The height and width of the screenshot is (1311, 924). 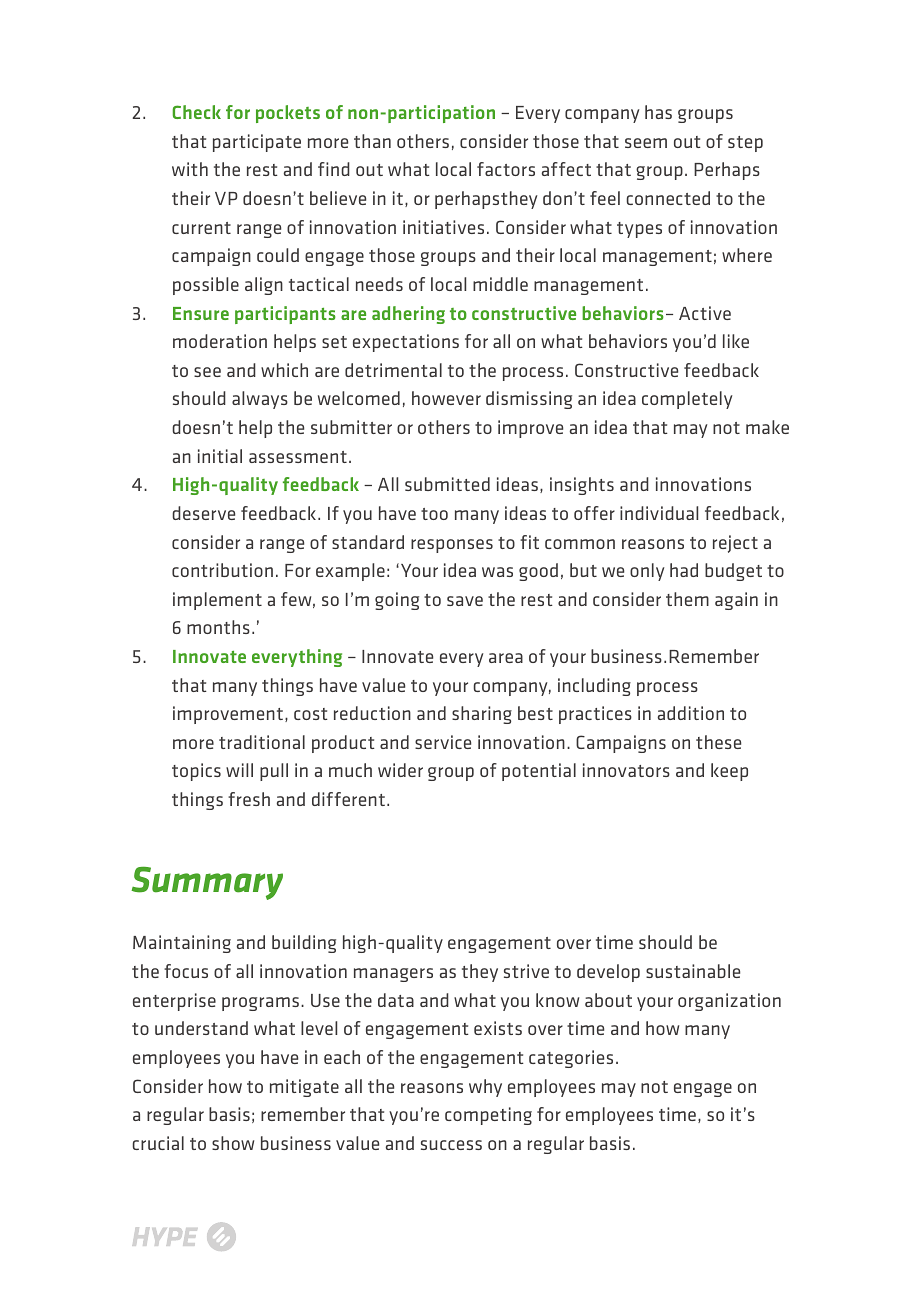 What do you see at coordinates (646, 143) in the screenshot?
I see `seem` at bounding box center [646, 143].
